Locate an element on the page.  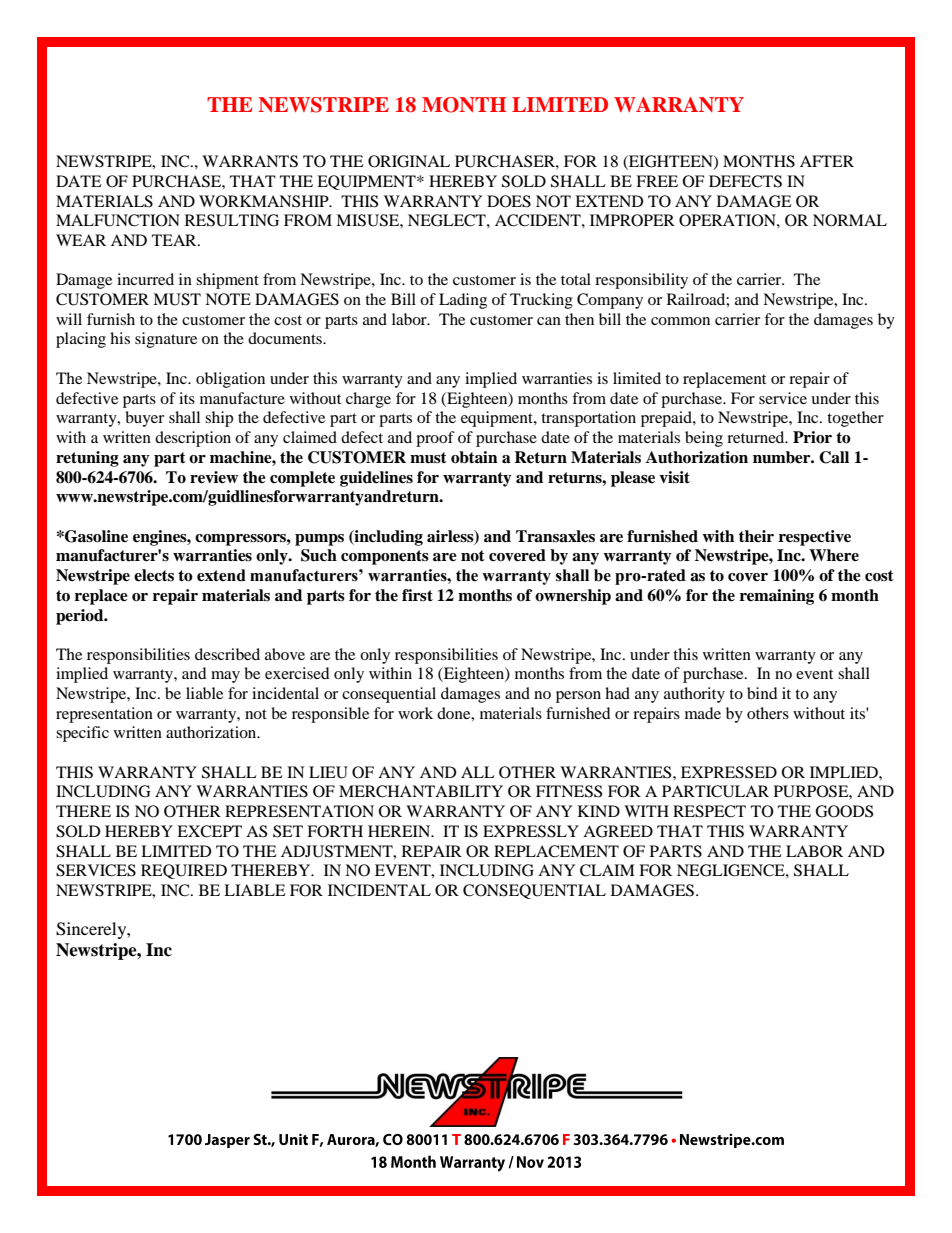
HEREIN is located at coordinates (400, 831).
